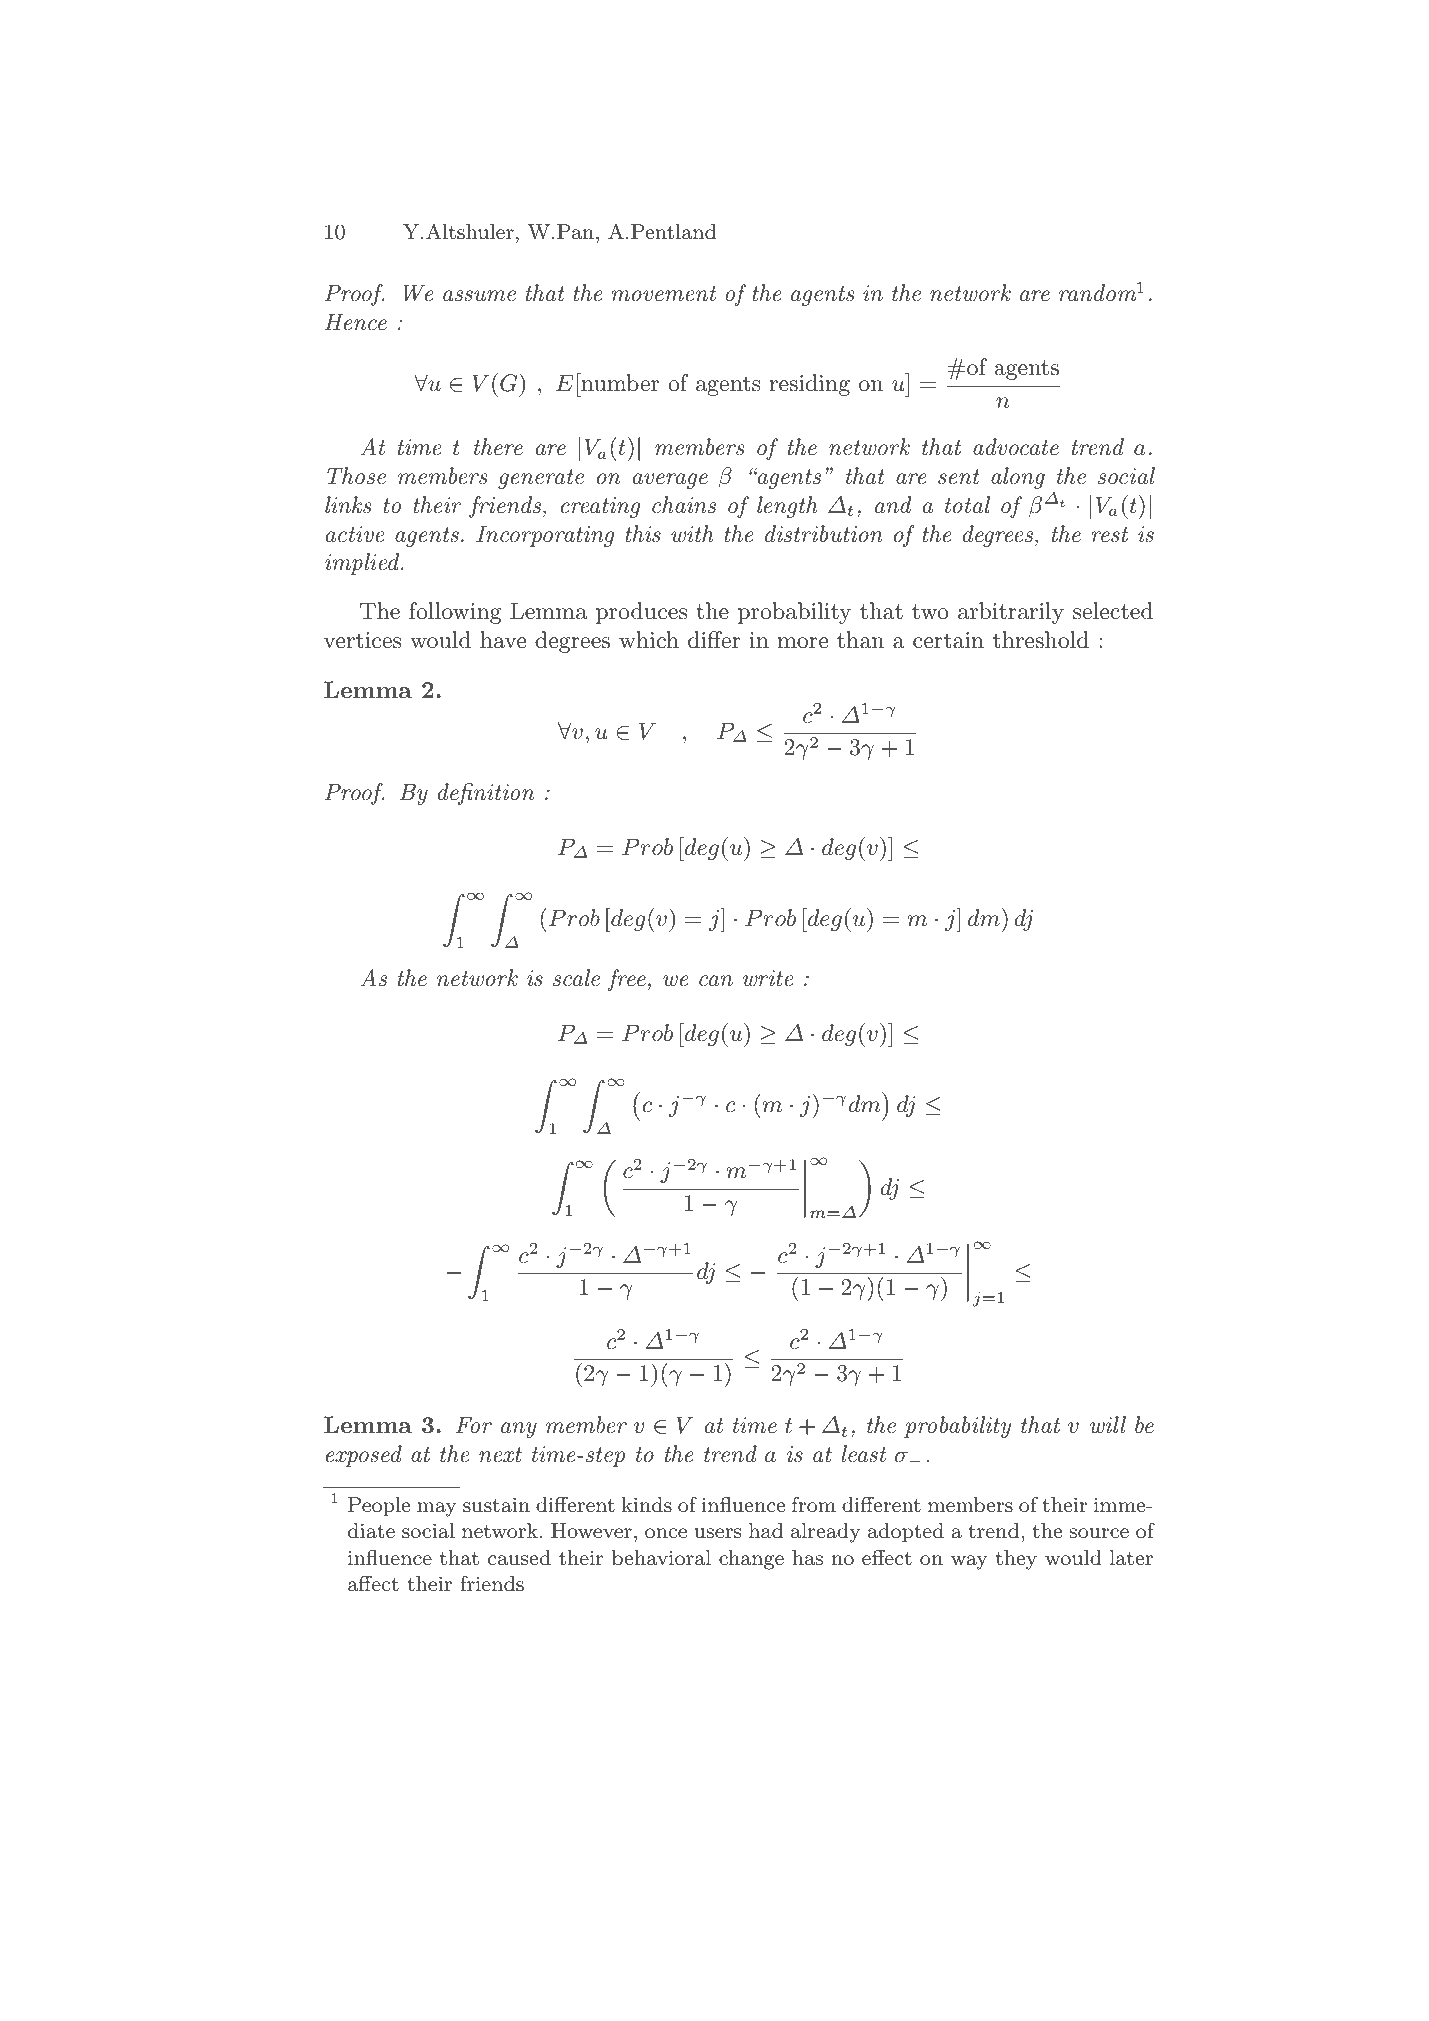 The height and width of the page is (2021, 1429). Describe the element at coordinates (1041, 640) in the page. I see `threshold` at that location.
